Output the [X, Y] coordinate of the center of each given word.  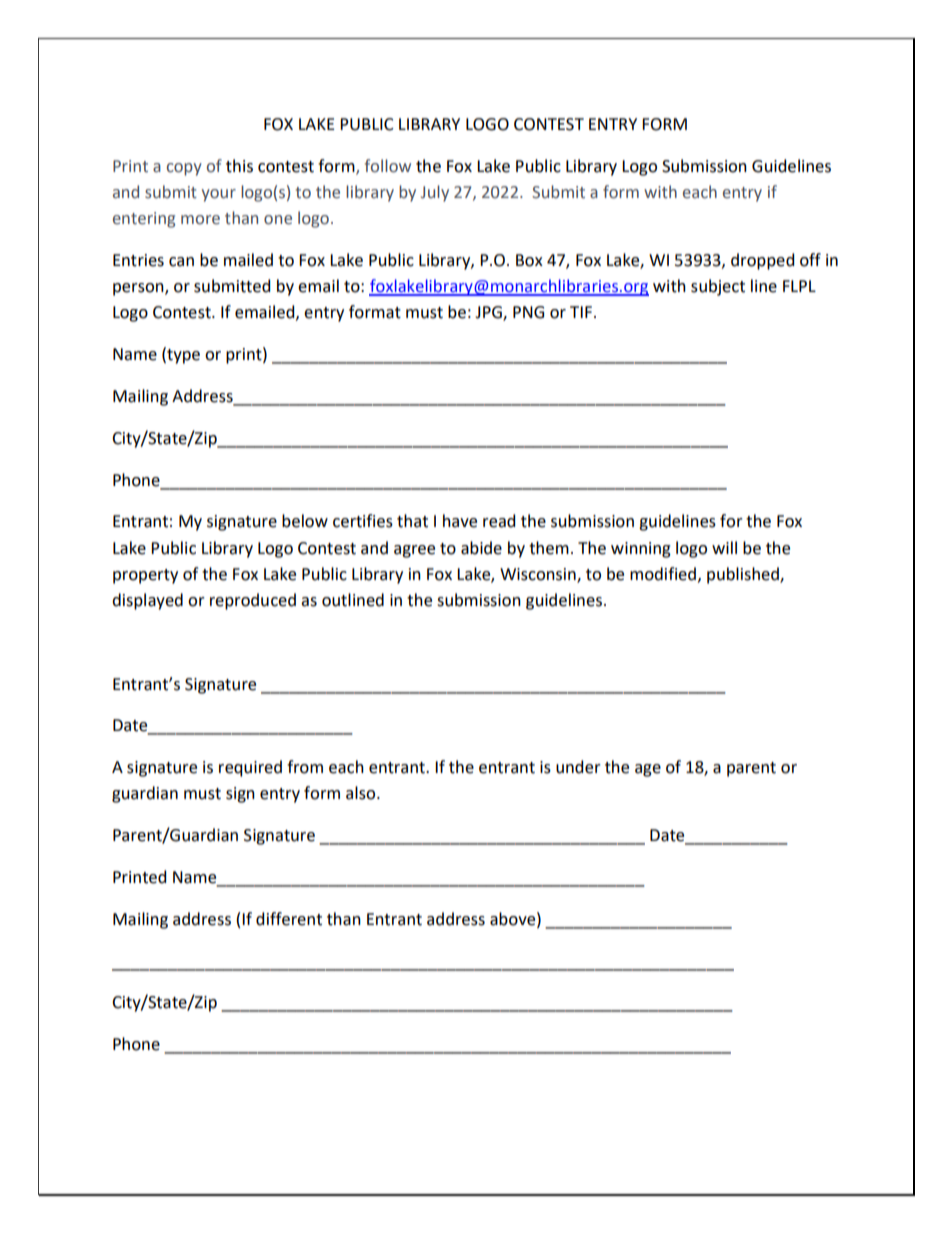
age [648, 770]
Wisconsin [539, 575]
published [744, 575]
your [219, 195]
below [305, 521]
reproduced [253, 601]
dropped [762, 261]
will [724, 547]
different [289, 919]
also [362, 793]
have [460, 521]
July [435, 193]
